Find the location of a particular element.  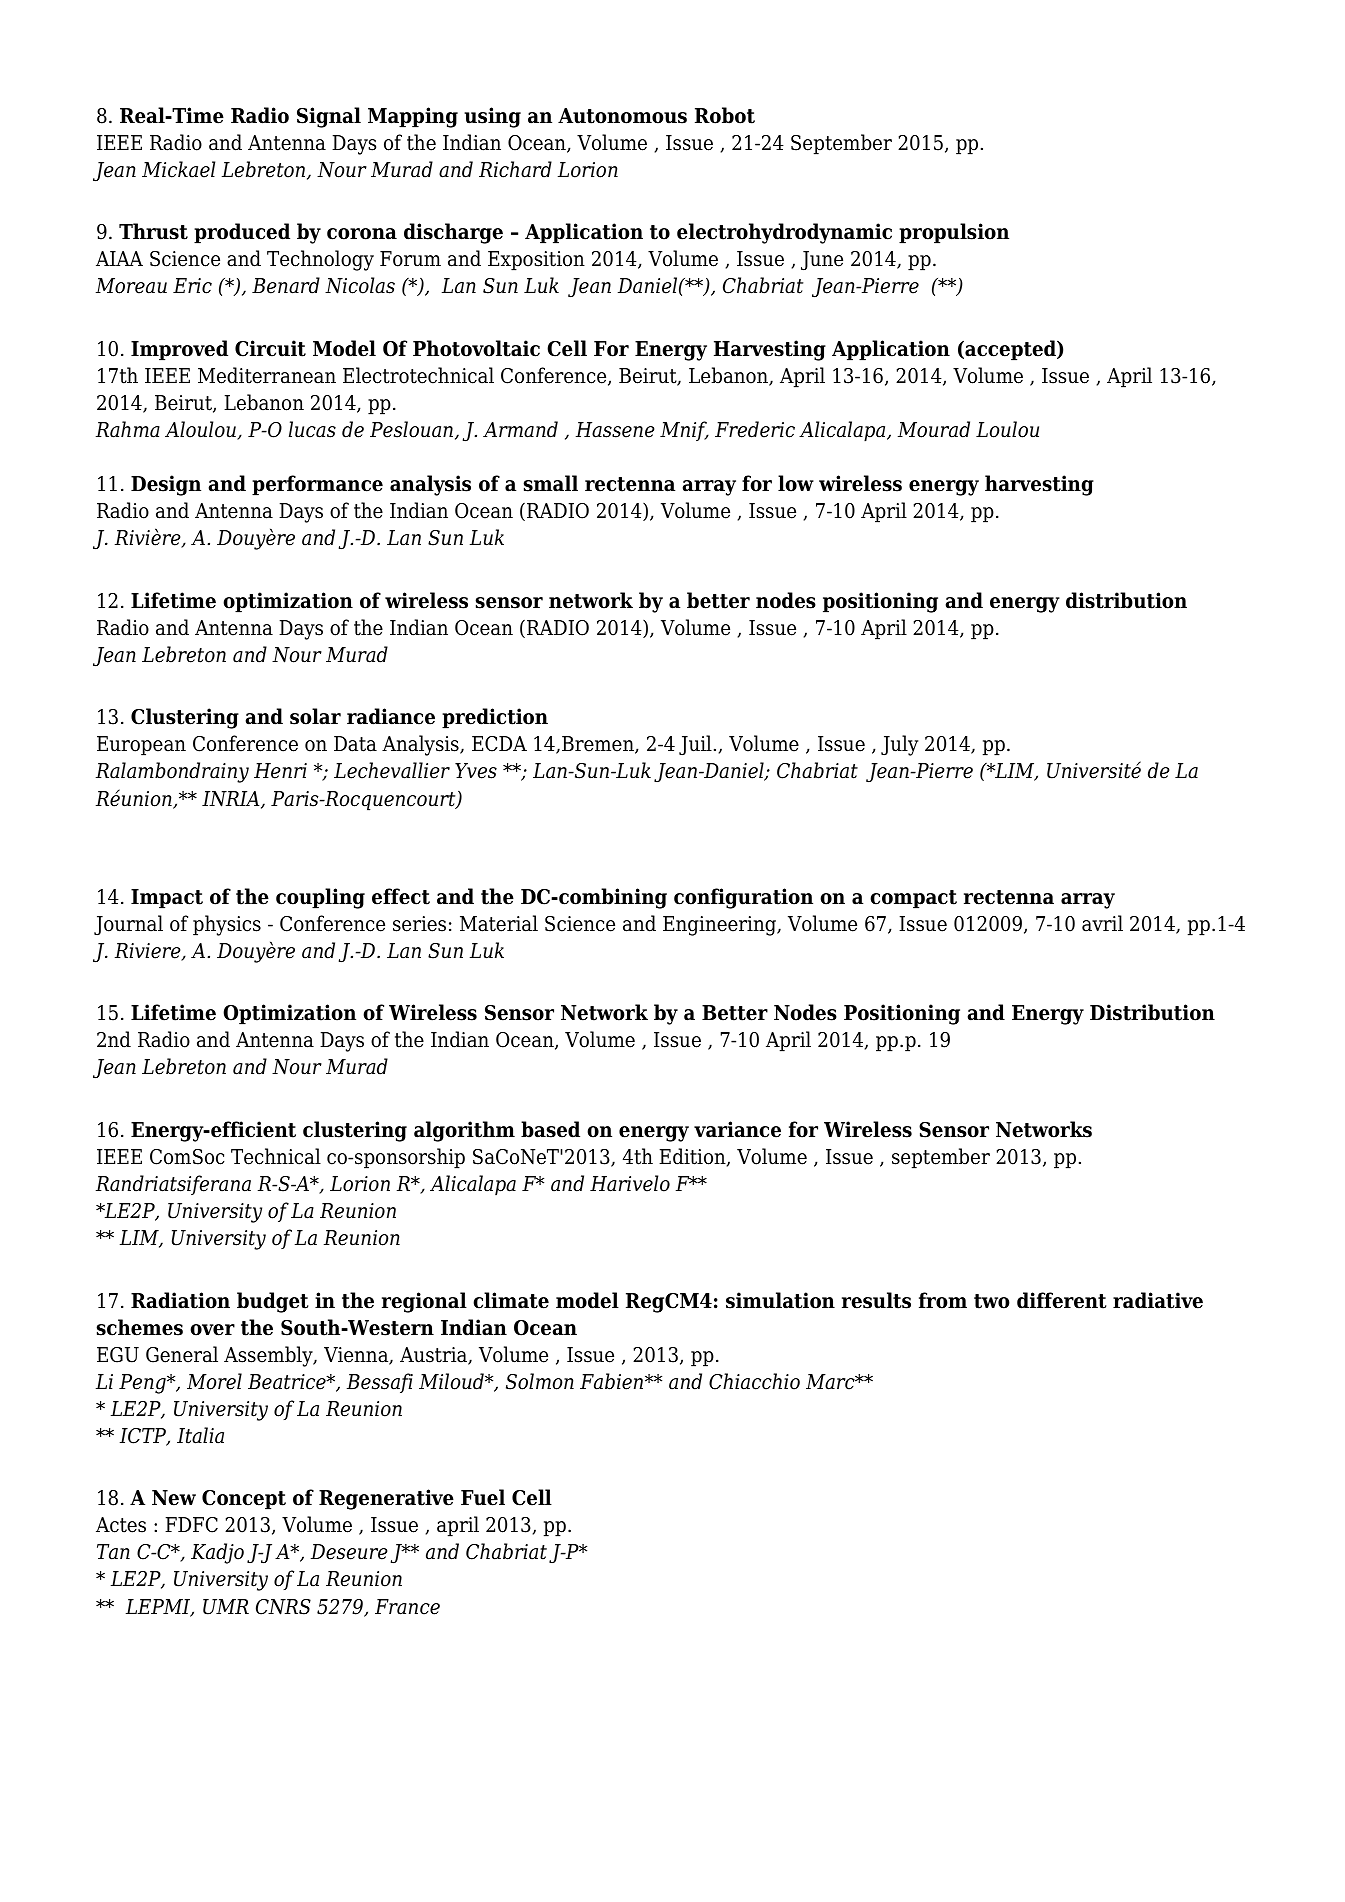

Autonomous is located at coordinates (622, 116).
